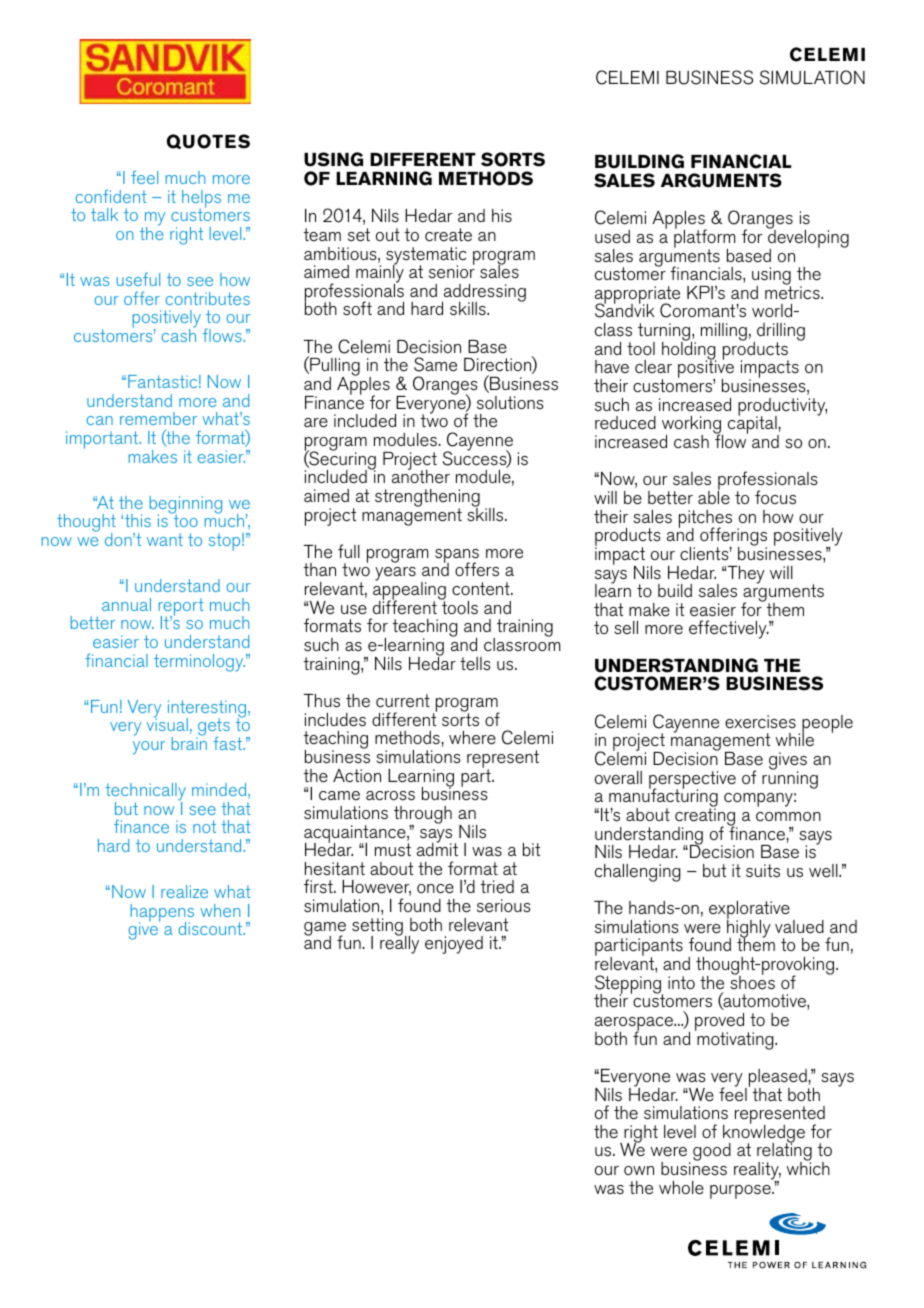 The width and height of the screenshot is (924, 1308). I want to click on admit, so click(437, 848).
